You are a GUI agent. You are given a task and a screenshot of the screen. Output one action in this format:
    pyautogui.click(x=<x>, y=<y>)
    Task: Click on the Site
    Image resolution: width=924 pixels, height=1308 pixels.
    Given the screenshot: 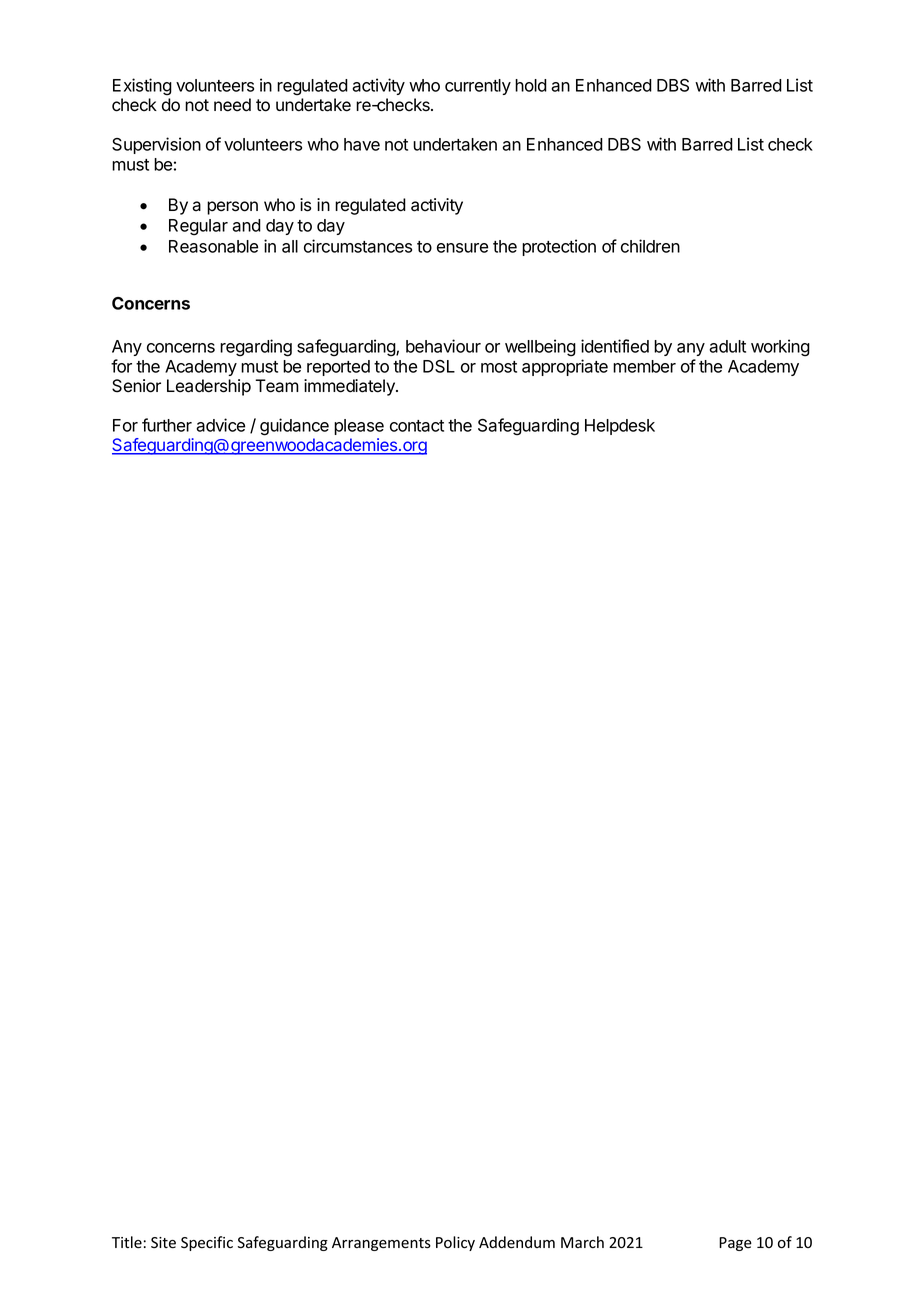 What is the action you would take?
    pyautogui.click(x=163, y=1243)
